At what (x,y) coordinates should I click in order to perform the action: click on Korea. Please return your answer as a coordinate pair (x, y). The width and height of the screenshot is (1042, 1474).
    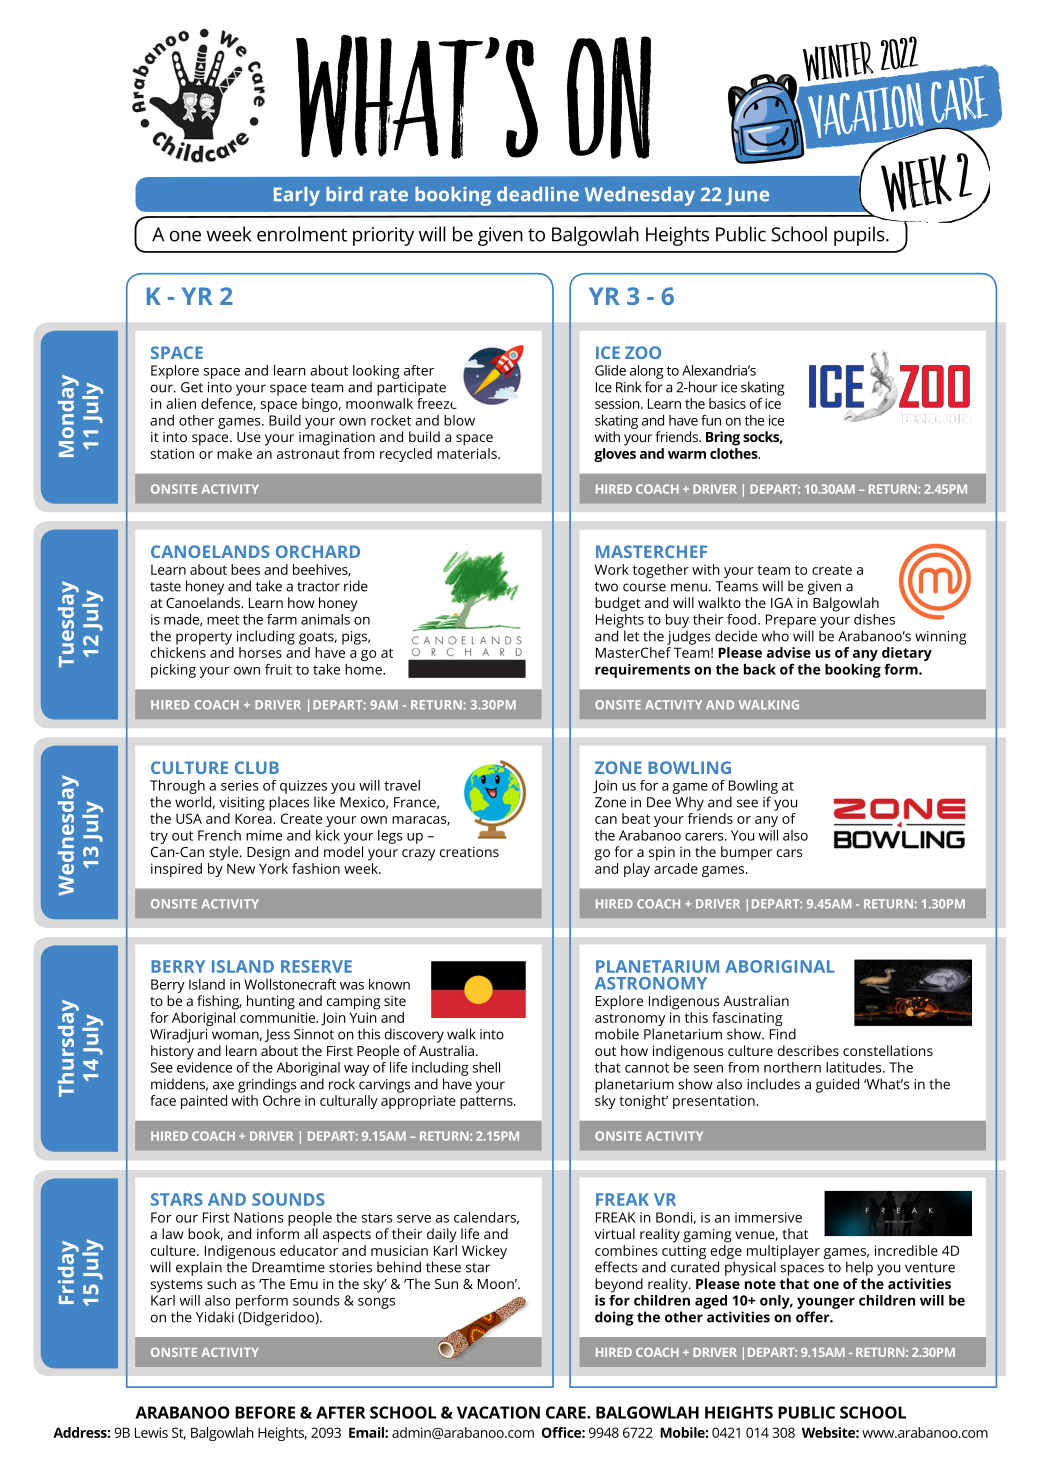
    Looking at the image, I should click on (254, 818).
